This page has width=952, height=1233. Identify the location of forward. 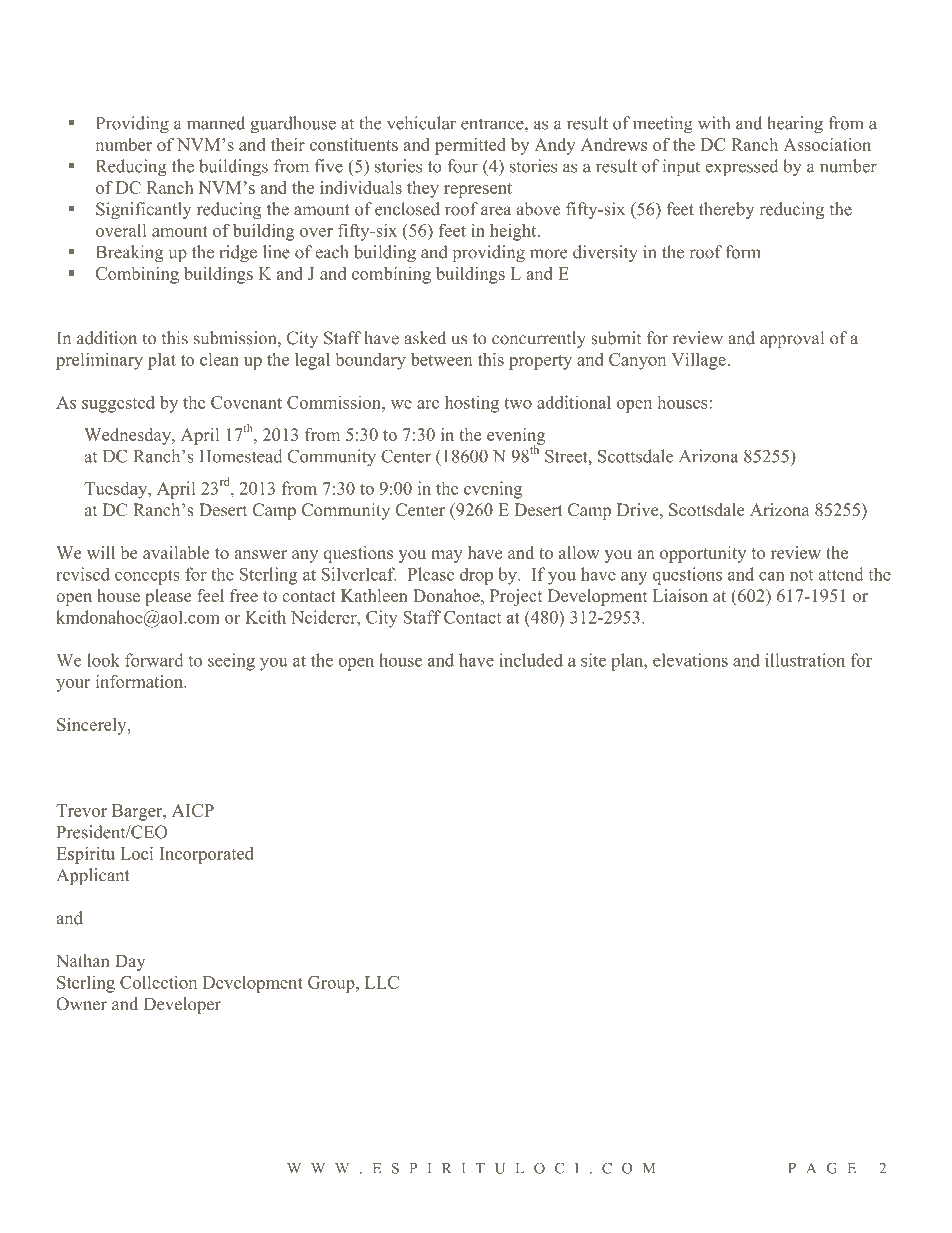
(154, 660).
